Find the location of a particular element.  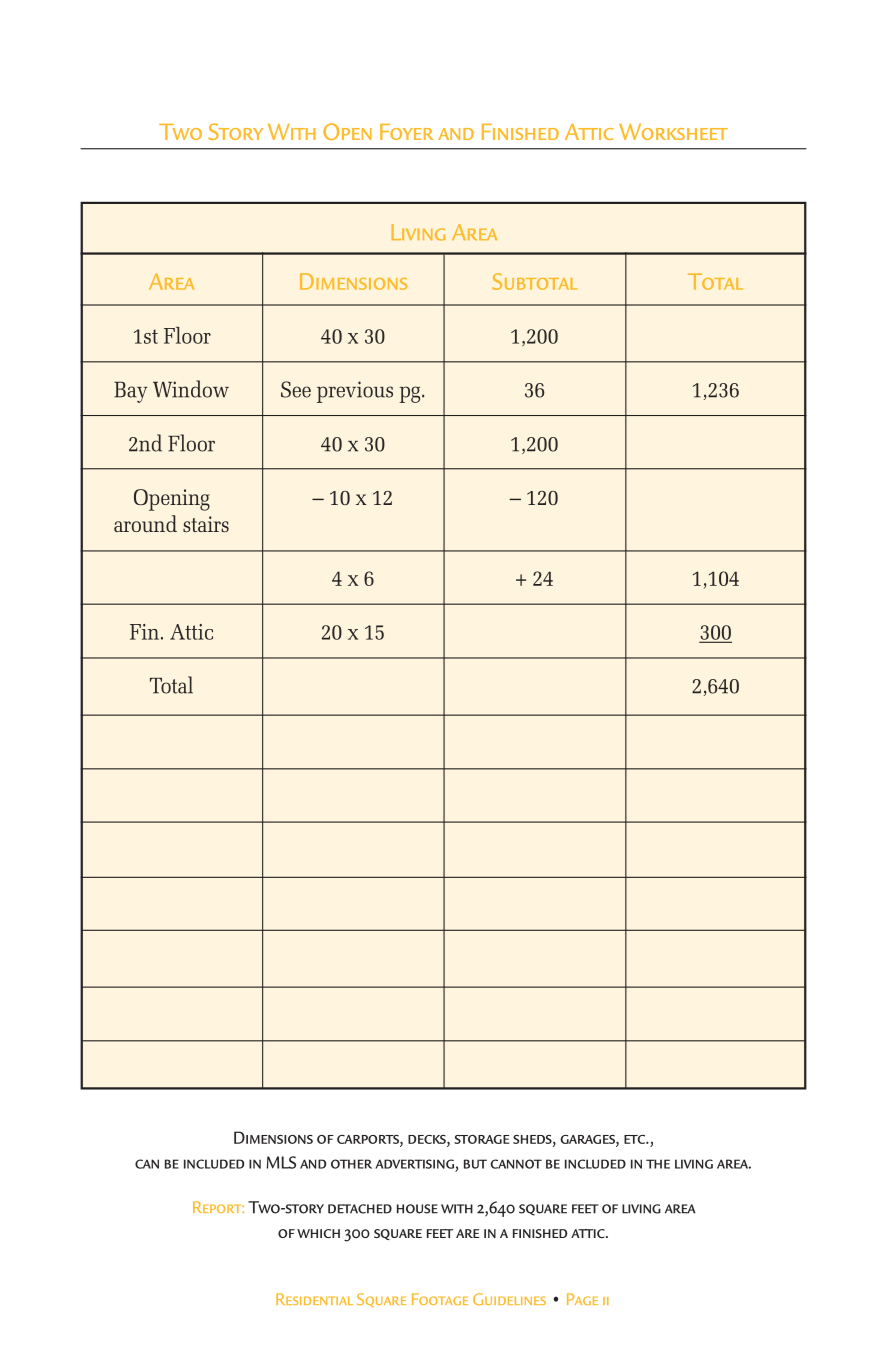

previous is located at coordinates (355, 392).
